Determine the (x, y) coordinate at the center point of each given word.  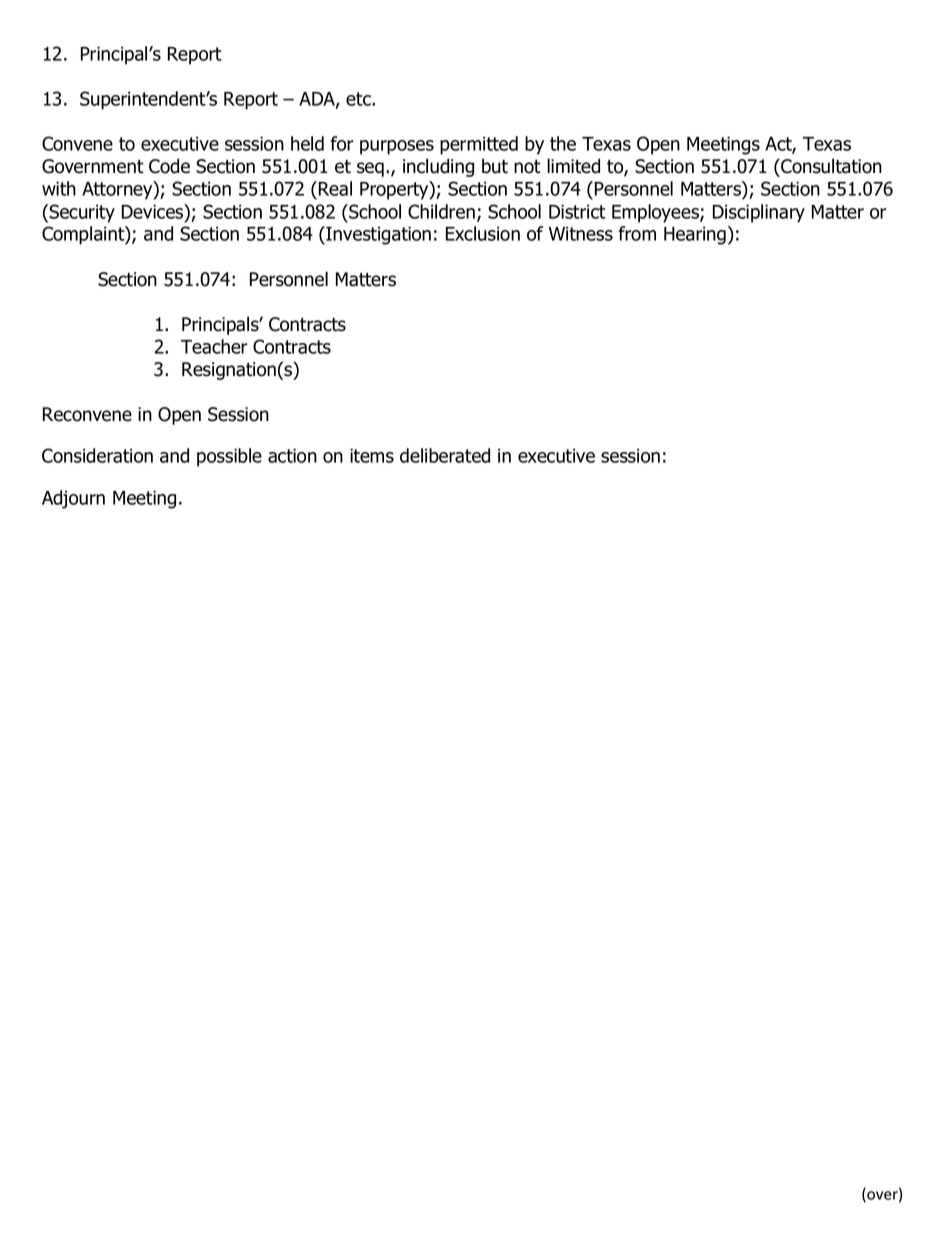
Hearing (695, 235)
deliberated (445, 455)
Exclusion (483, 233)
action (292, 455)
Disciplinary (759, 213)
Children (441, 211)
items (372, 455)
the (563, 143)
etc (359, 99)
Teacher (214, 346)
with (59, 188)
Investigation (377, 235)
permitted (479, 145)
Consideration (97, 455)
